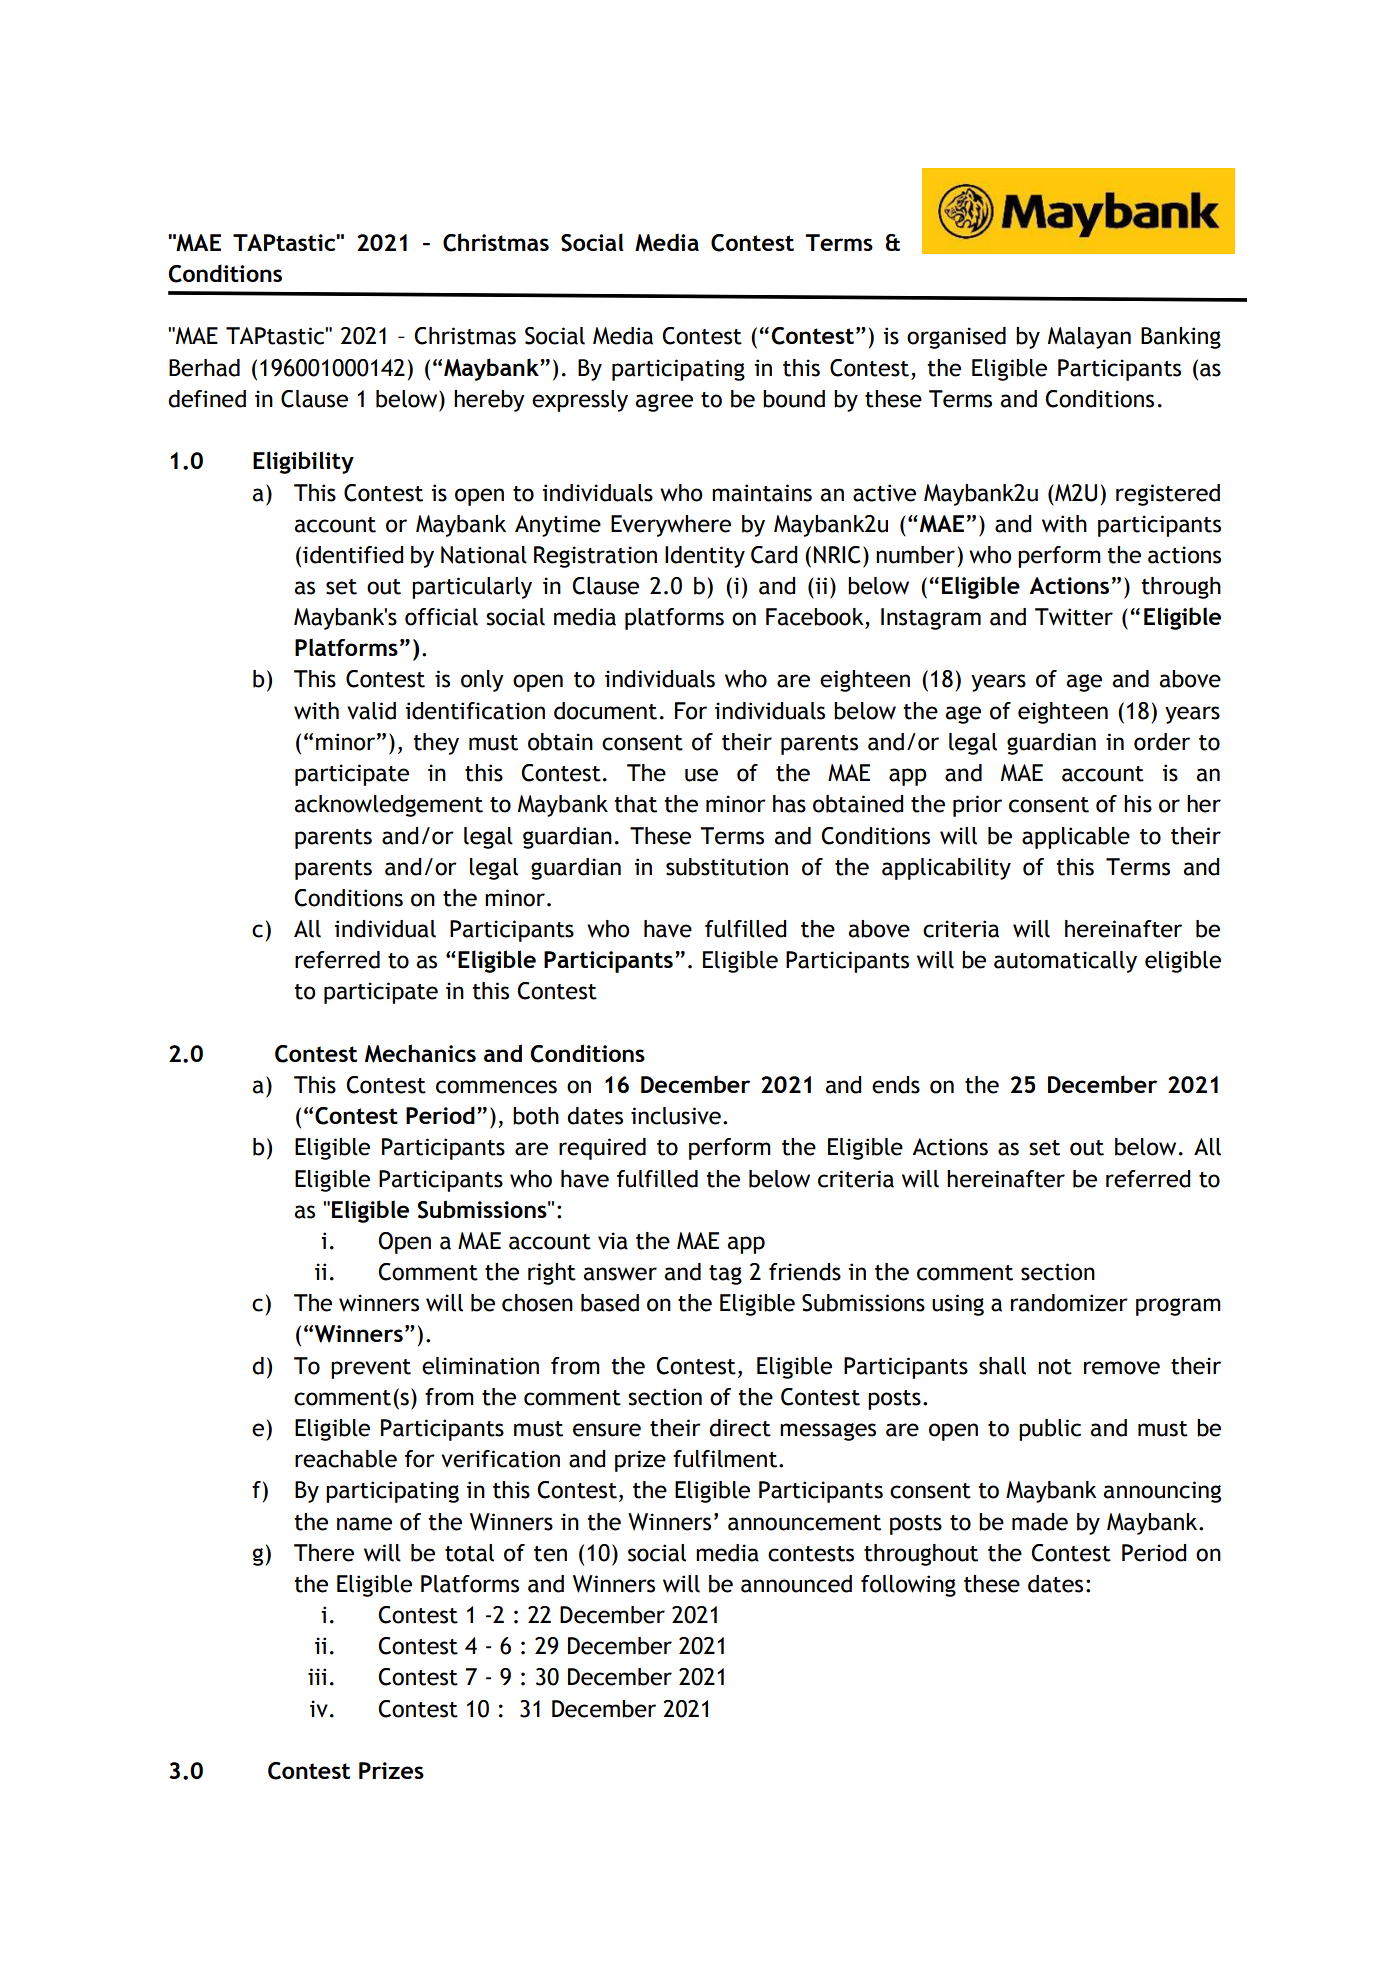 The image size is (1390, 1966). What do you see at coordinates (1069, 1303) in the page?
I see `randomizer` at bounding box center [1069, 1303].
